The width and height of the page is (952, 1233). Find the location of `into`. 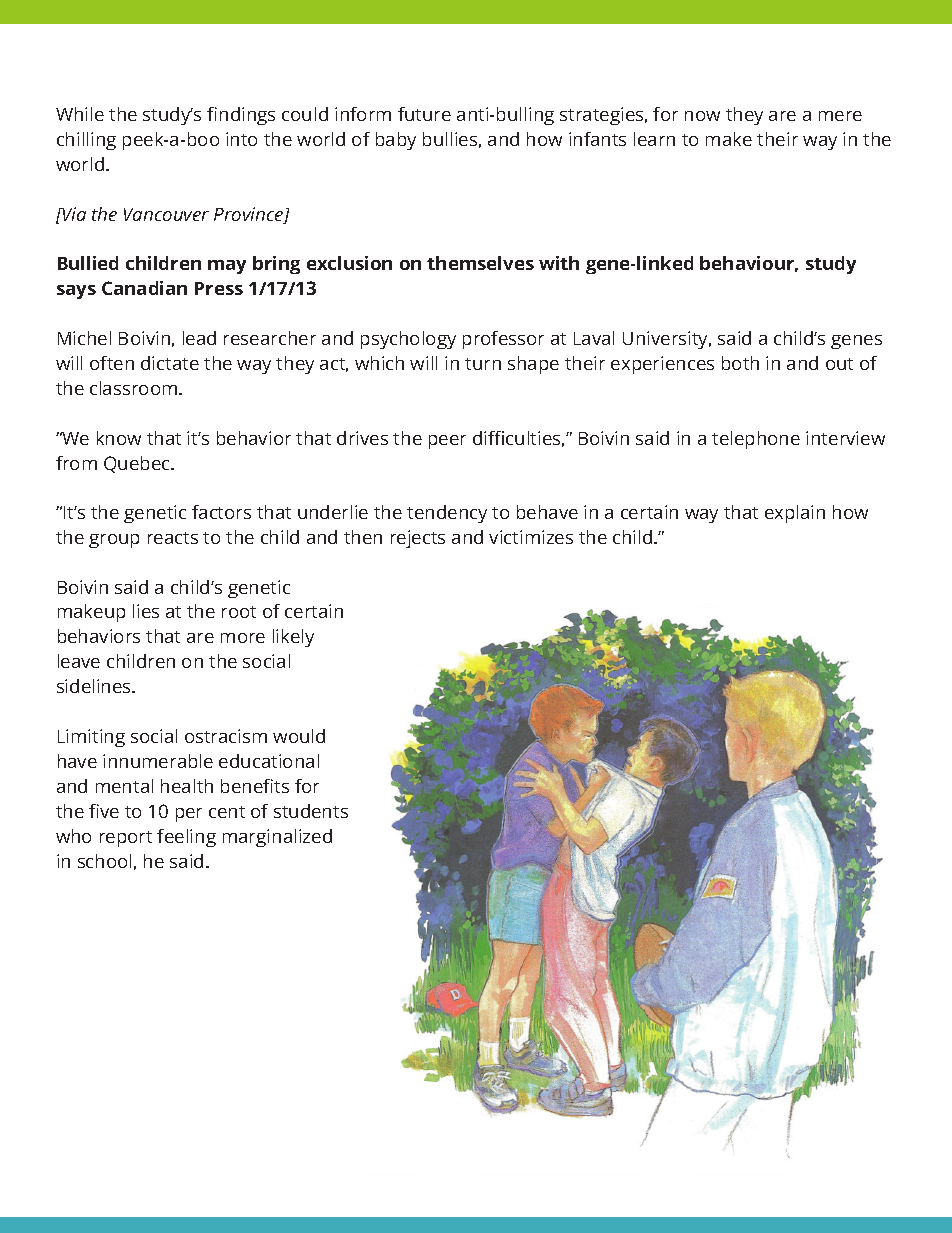

into is located at coordinates (241, 139).
